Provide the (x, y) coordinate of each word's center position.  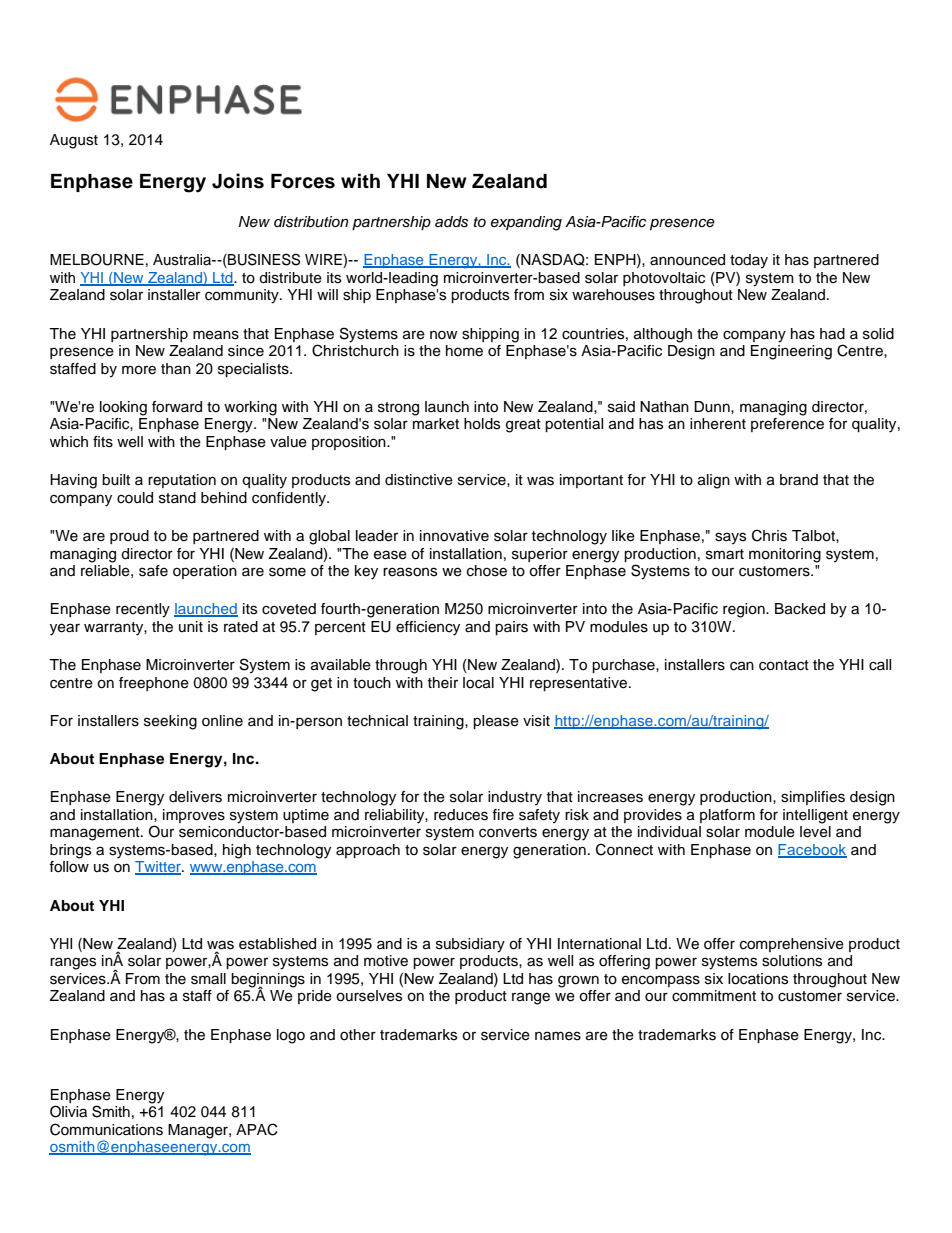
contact (784, 665)
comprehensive (792, 945)
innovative (454, 536)
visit (536, 721)
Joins (238, 181)
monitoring (785, 555)
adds (451, 222)
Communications (106, 1129)
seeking (170, 722)
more (139, 370)
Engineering (791, 352)
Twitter (159, 868)
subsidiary (470, 945)
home (464, 351)
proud (129, 537)
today (749, 261)
